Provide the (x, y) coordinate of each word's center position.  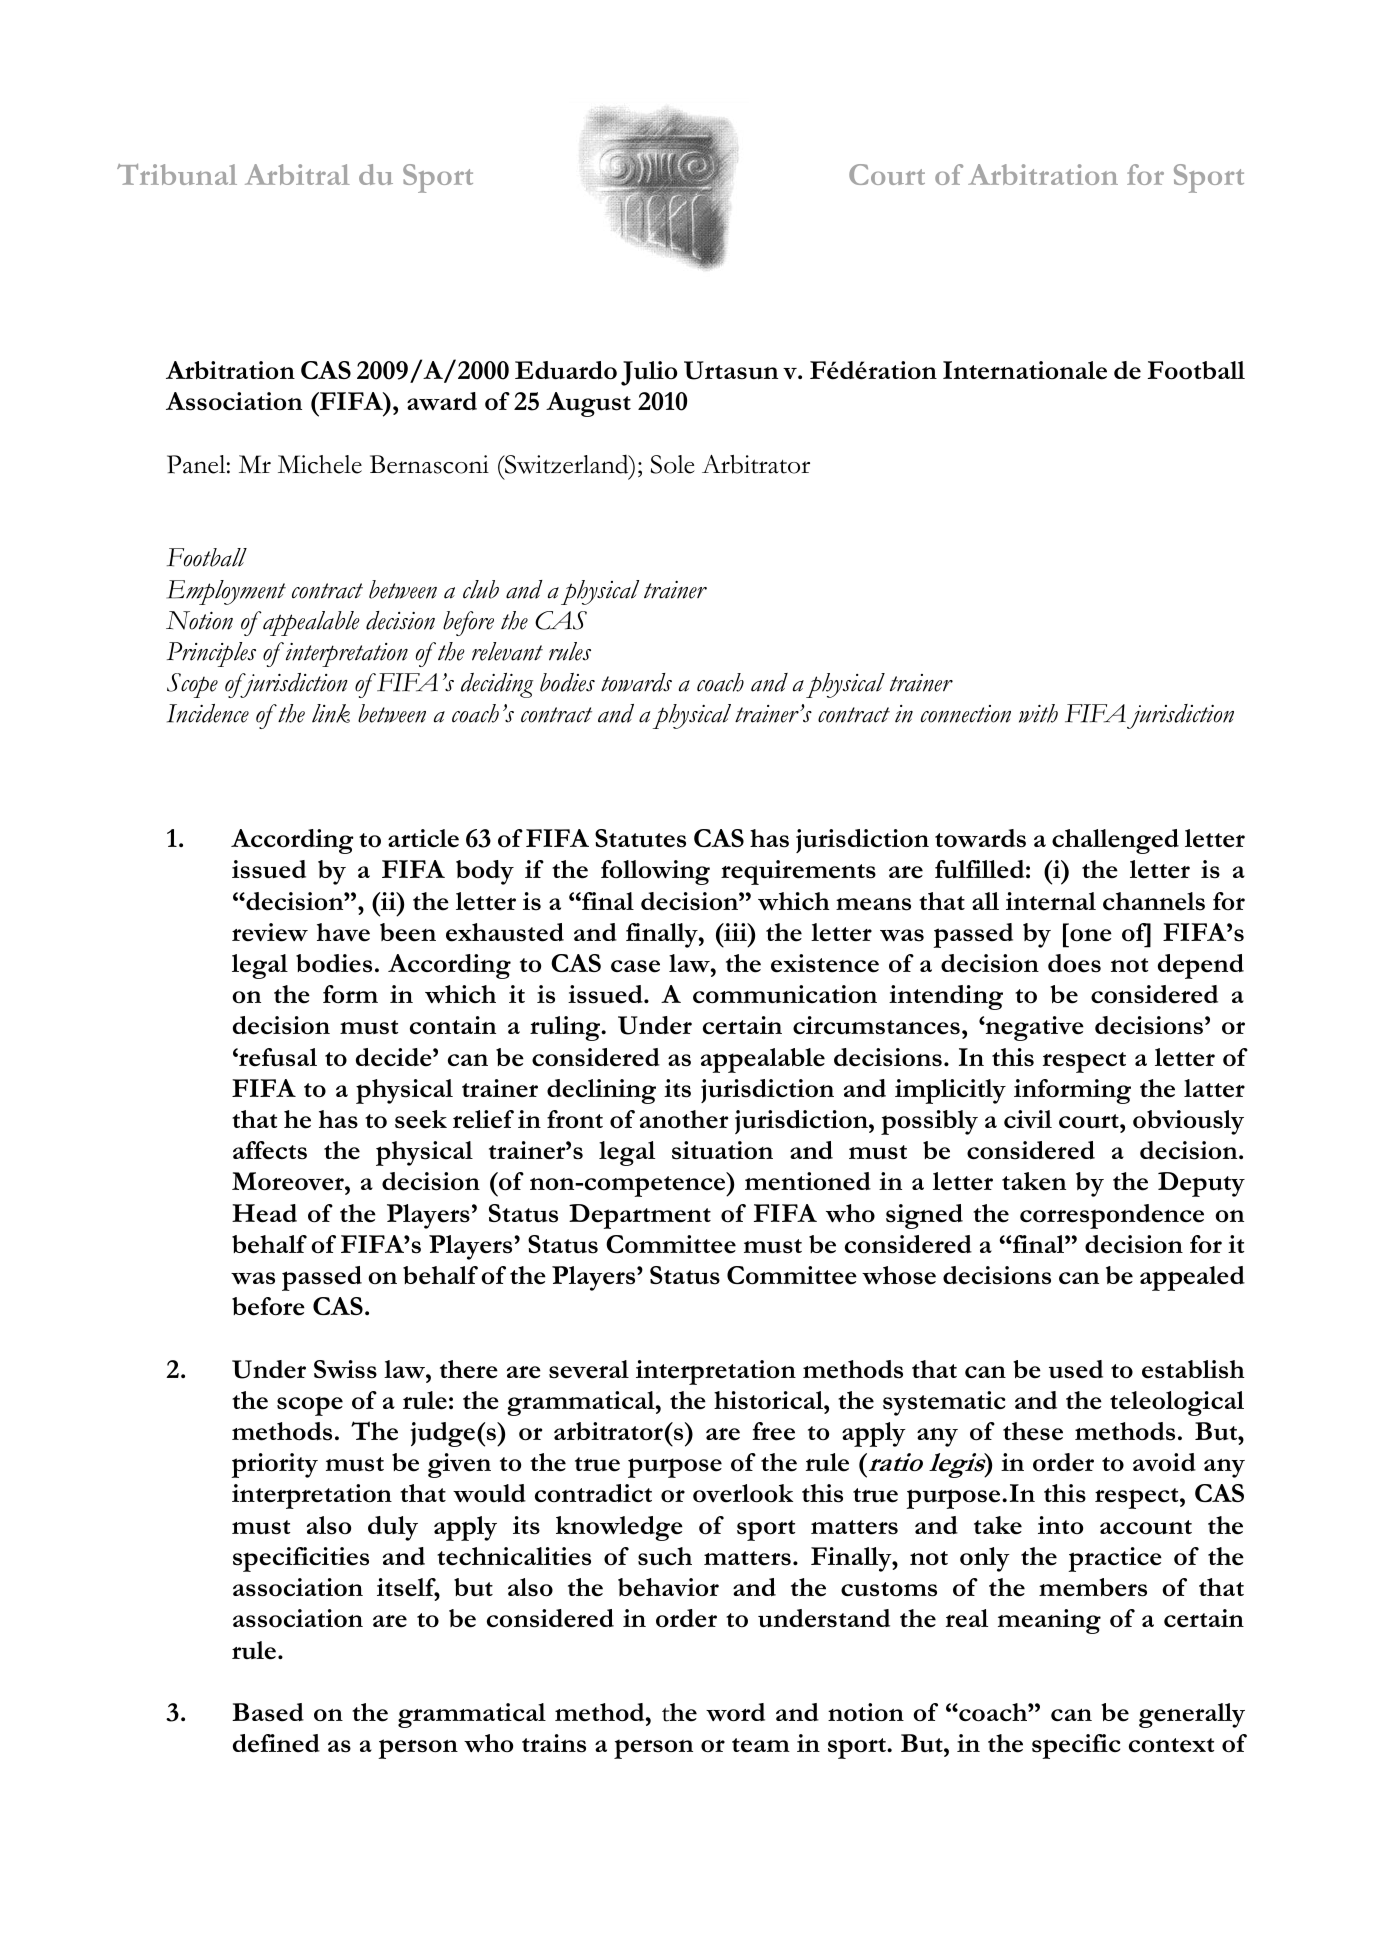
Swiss (345, 1369)
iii (735, 932)
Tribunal (177, 174)
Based (268, 1712)
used (1076, 1369)
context (1171, 1745)
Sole (673, 464)
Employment (226, 592)
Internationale (1025, 370)
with (1038, 713)
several (589, 1369)
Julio (649, 373)
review (270, 932)
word (735, 1712)
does (1074, 963)
